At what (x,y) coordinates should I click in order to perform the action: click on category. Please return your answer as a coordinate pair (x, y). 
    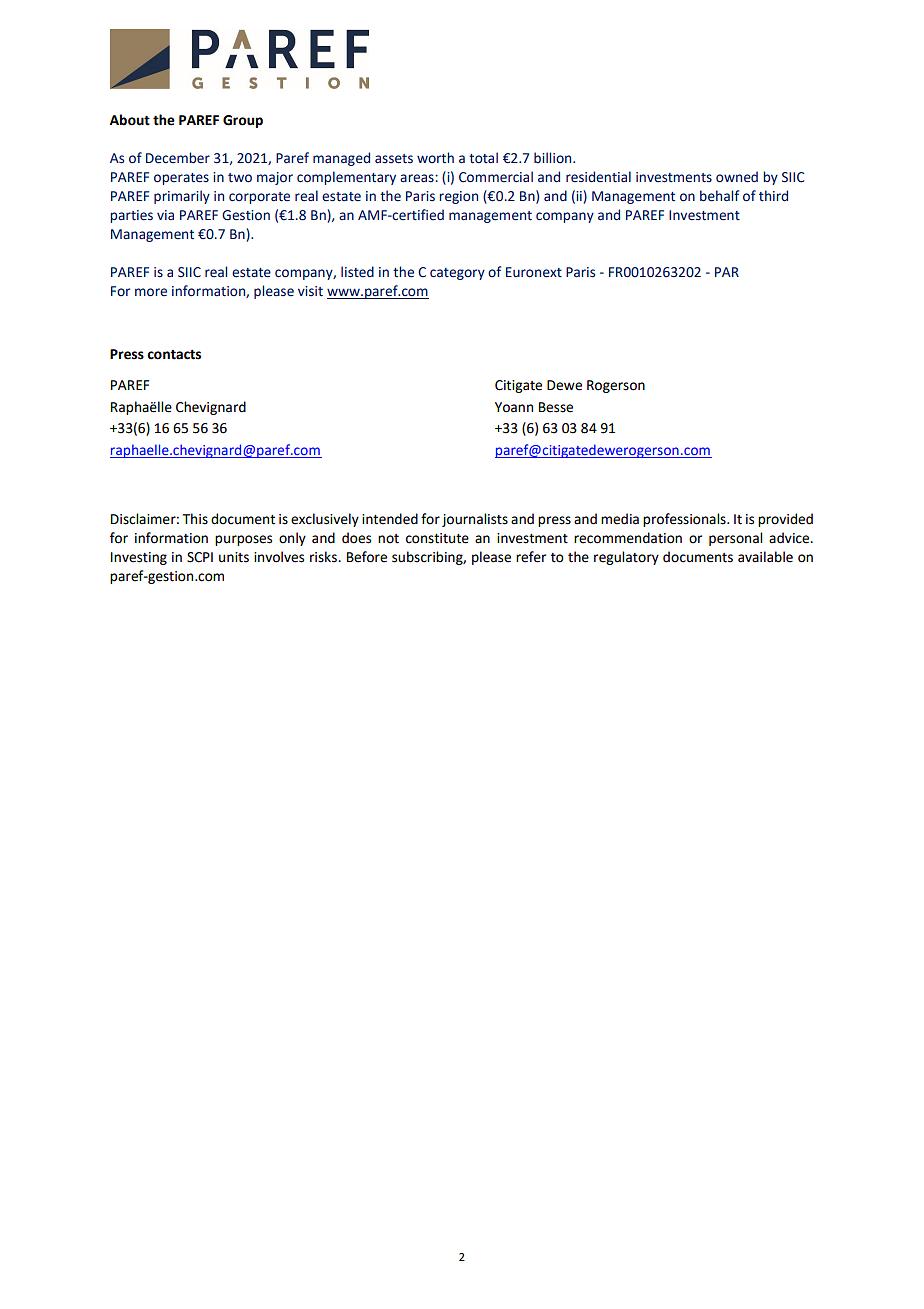
    Looking at the image, I should click on (457, 274).
